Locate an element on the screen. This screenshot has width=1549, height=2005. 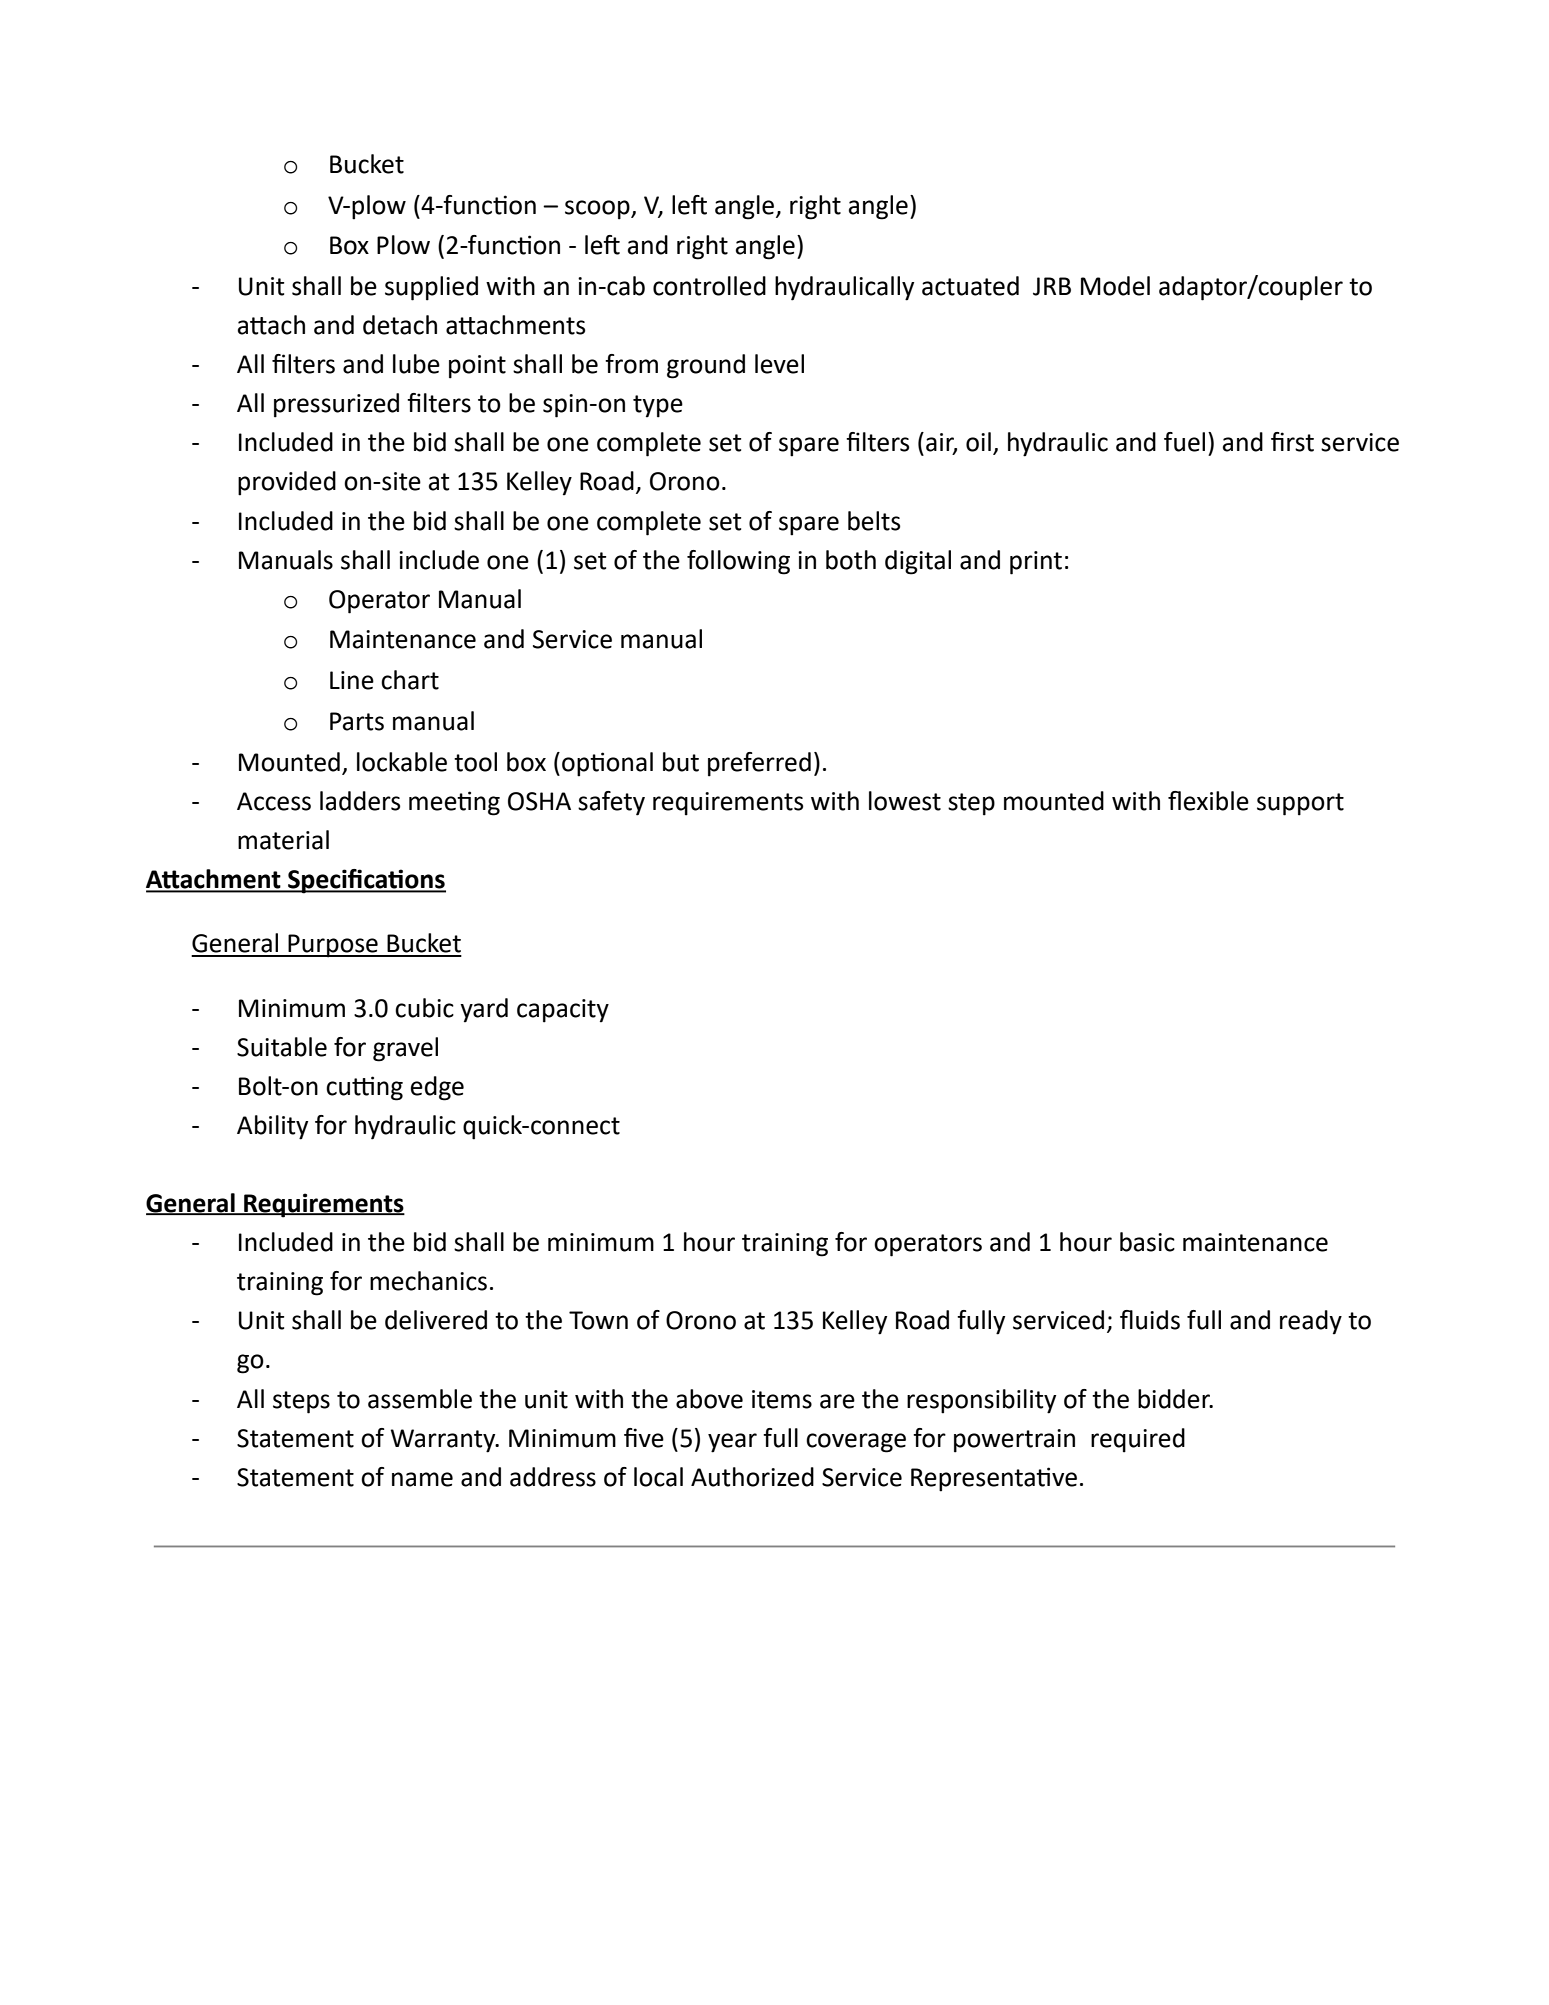
Warranty is located at coordinates (444, 1441).
